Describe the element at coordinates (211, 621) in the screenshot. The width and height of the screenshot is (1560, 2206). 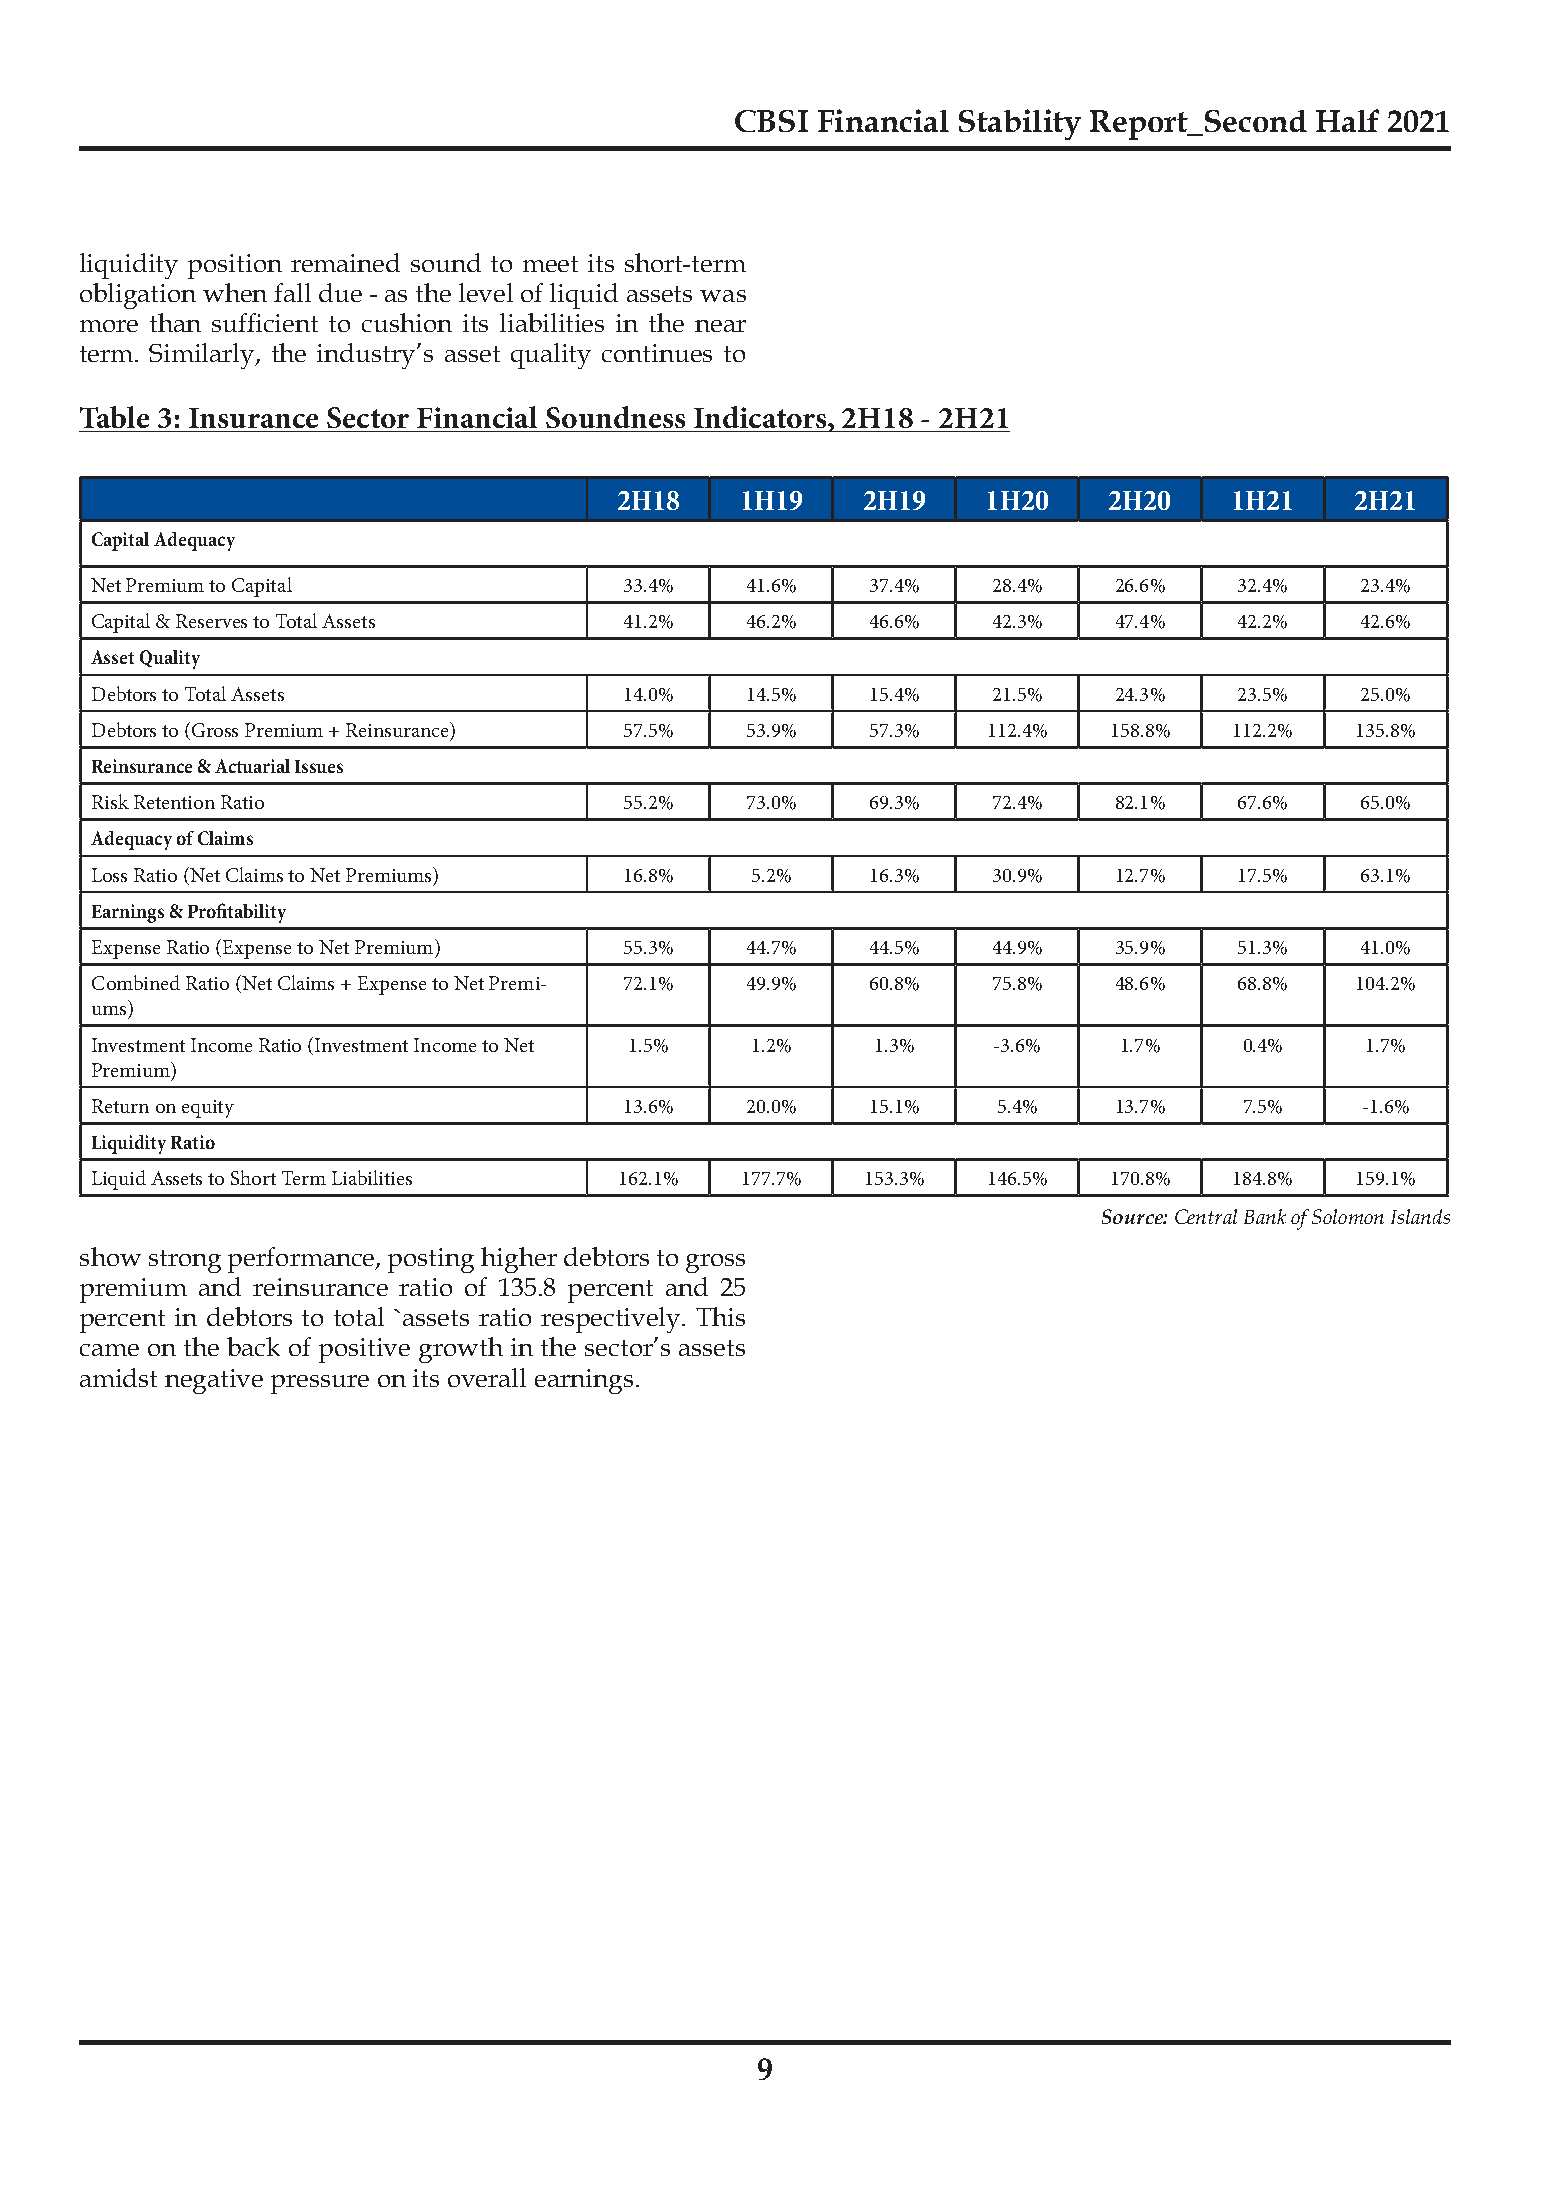
I see `Reserves` at that location.
